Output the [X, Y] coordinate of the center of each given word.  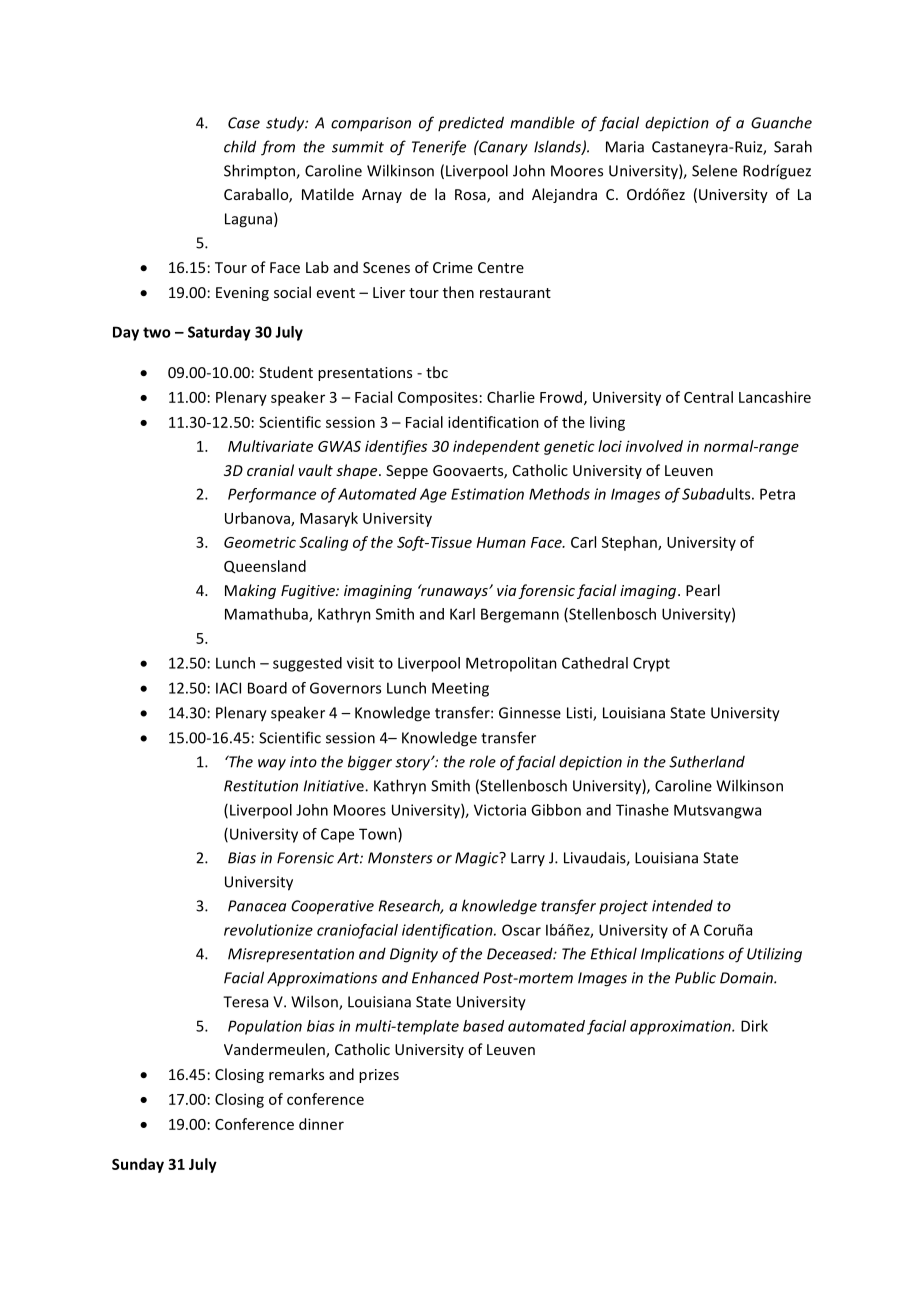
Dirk [754, 1026]
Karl [462, 614]
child [240, 146]
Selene [714, 170]
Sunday [138, 1165]
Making [250, 591]
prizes [379, 1076]
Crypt [651, 664]
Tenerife [439, 148]
